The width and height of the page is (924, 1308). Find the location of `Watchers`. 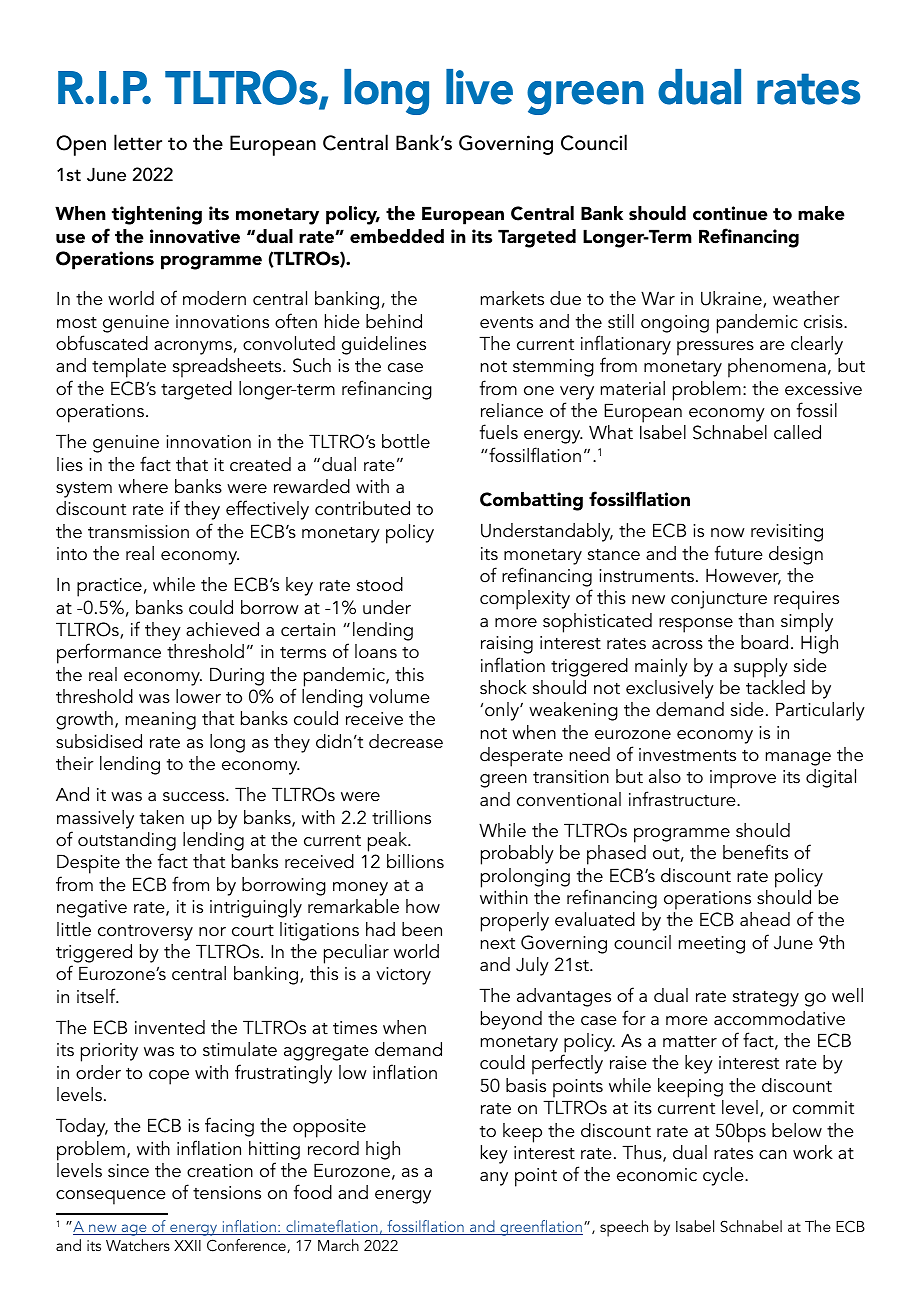

Watchers is located at coordinates (138, 1245).
